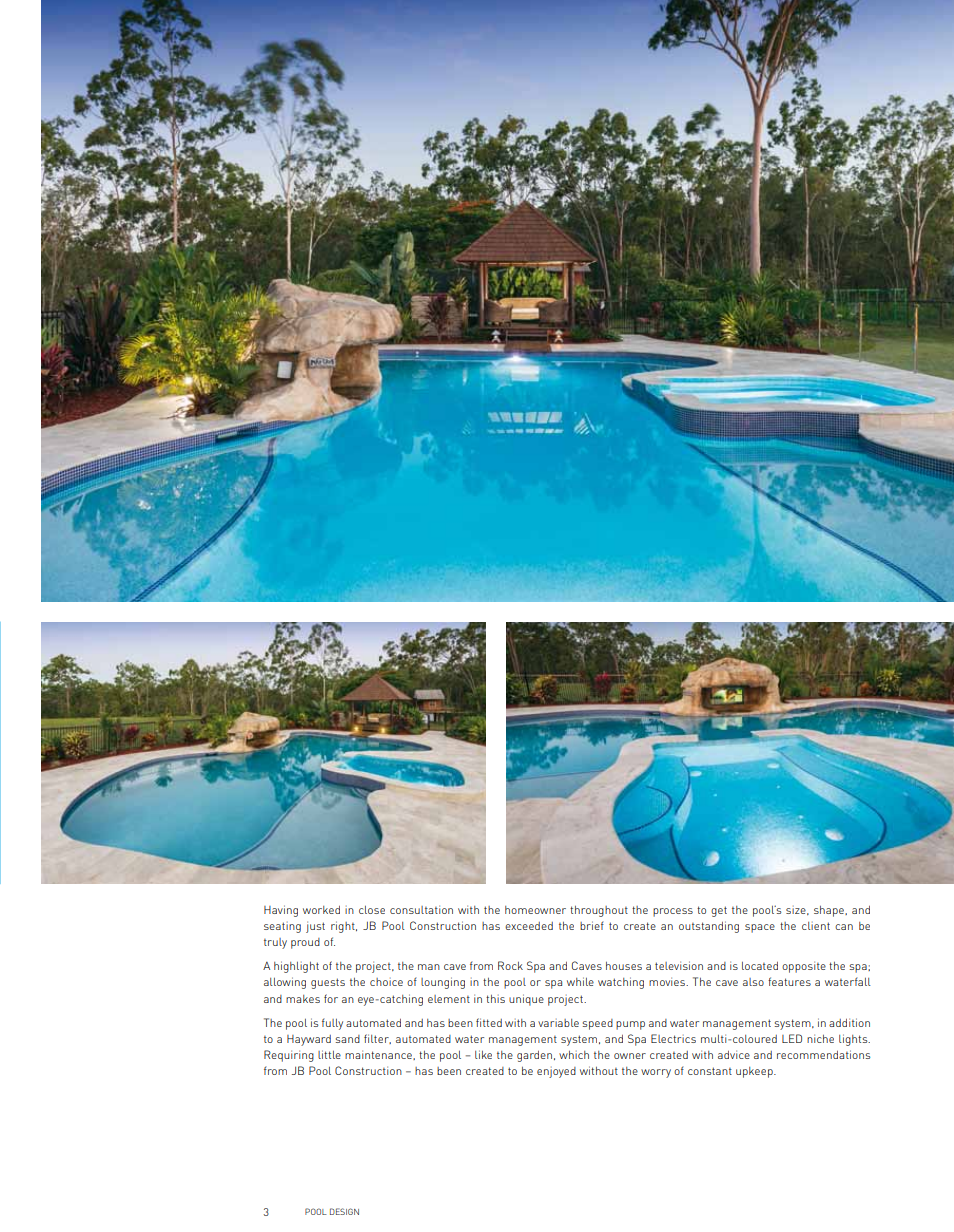  What do you see at coordinates (592, 925) in the screenshot?
I see `brief` at bounding box center [592, 925].
